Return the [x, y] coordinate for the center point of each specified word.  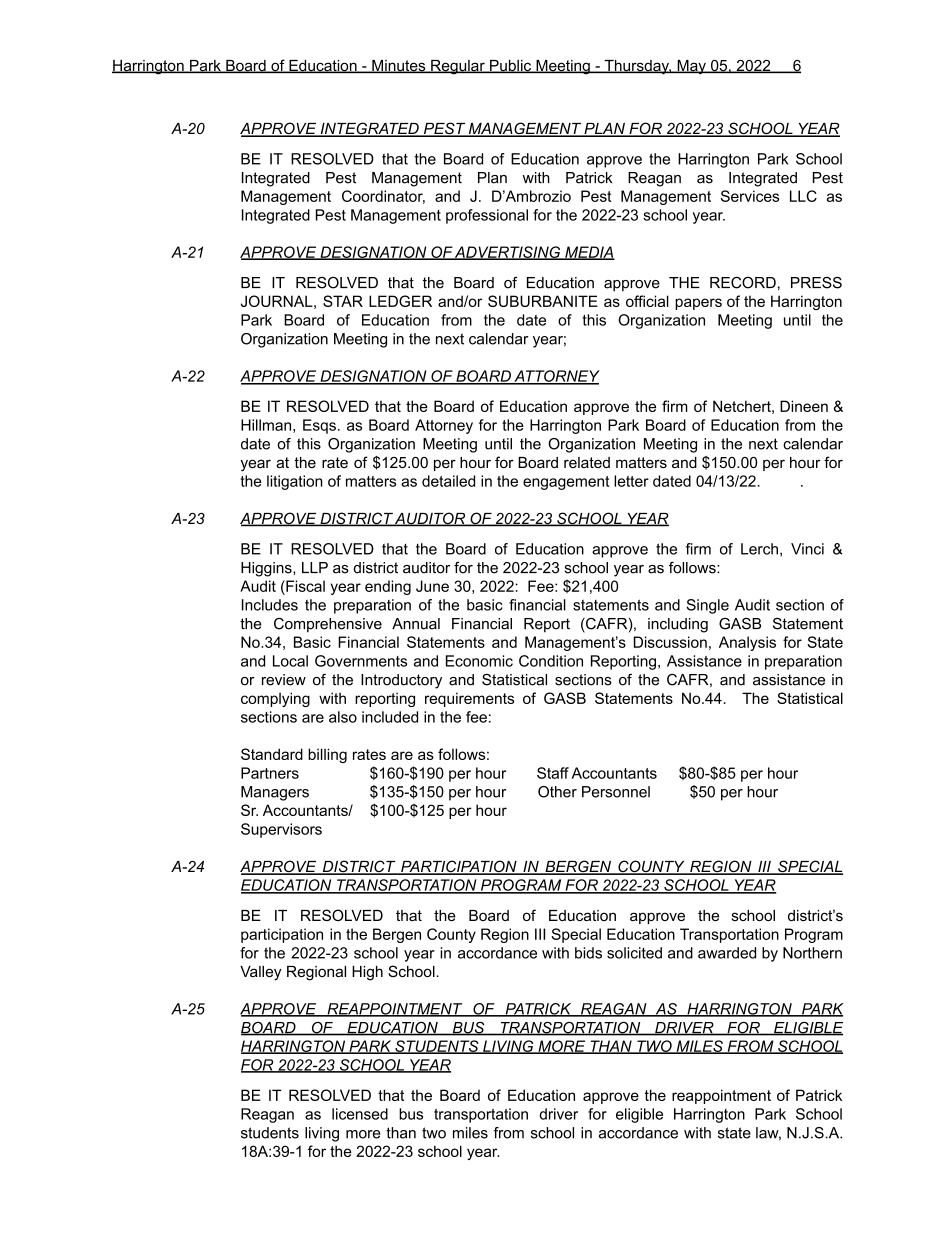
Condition [551, 661]
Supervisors [281, 830]
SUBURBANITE [543, 301]
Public [511, 66]
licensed [360, 1114]
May [691, 67]
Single [707, 606]
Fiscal [304, 586]
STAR [343, 301]
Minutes [399, 66]
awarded [727, 953]
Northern [812, 953]
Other [557, 792]
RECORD [743, 283]
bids [588, 953]
